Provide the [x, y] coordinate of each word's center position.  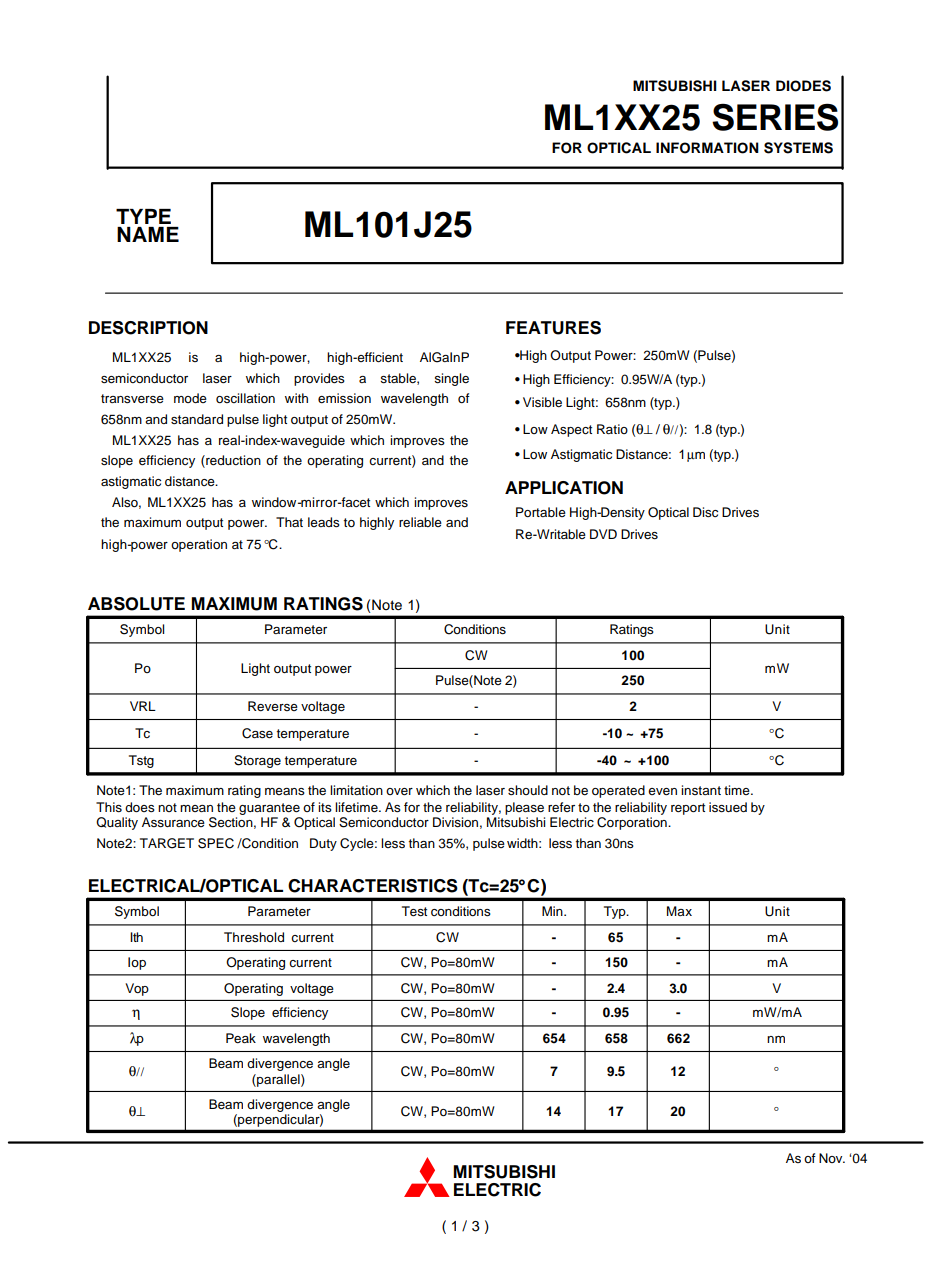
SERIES [775, 117]
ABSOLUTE [136, 604]
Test [414, 911]
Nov [832, 1158]
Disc [705, 512]
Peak [241, 1038]
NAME [148, 234]
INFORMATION [707, 148]
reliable [420, 522]
